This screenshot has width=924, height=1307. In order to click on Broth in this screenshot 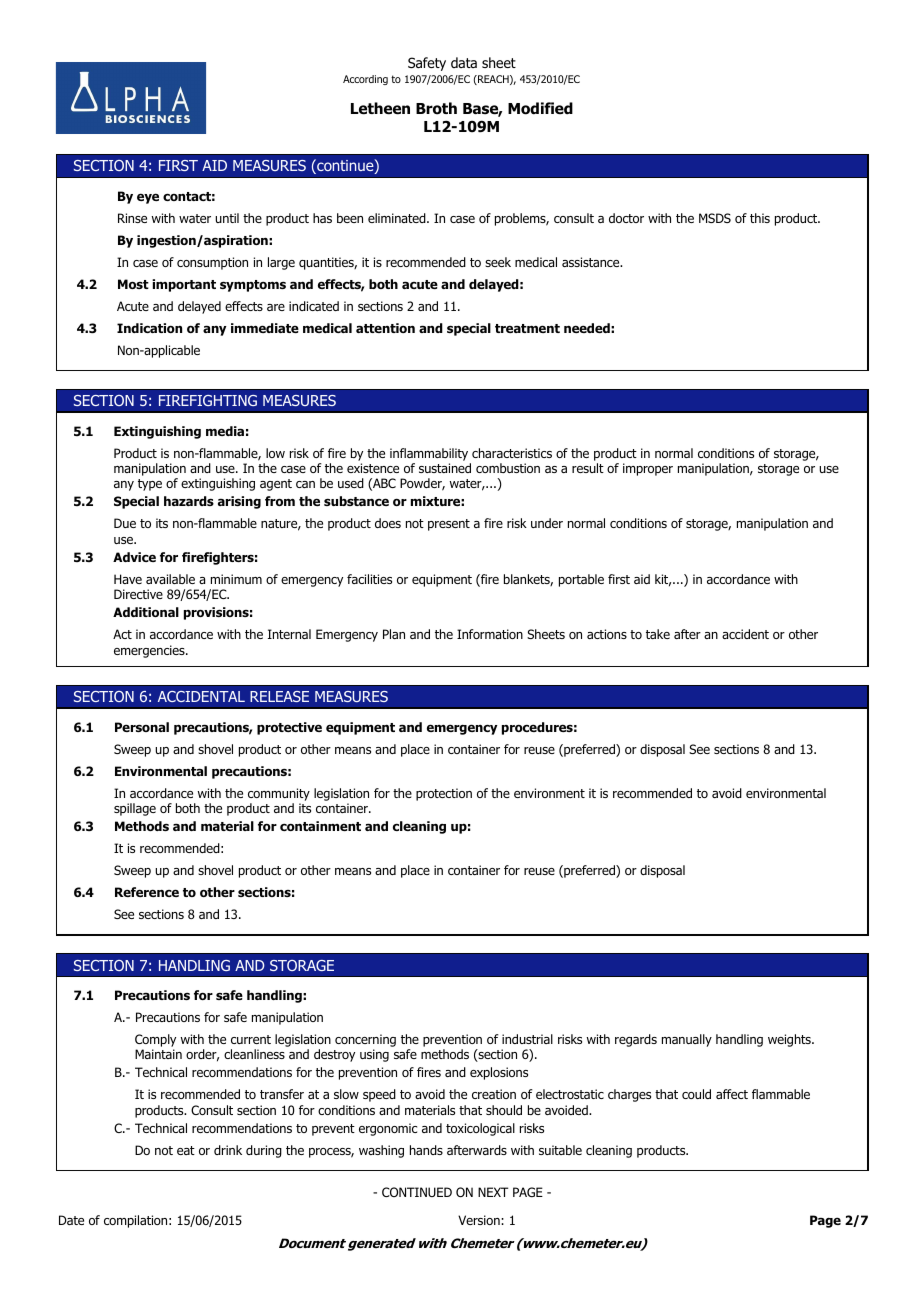, I will do `click(436, 108)`.
